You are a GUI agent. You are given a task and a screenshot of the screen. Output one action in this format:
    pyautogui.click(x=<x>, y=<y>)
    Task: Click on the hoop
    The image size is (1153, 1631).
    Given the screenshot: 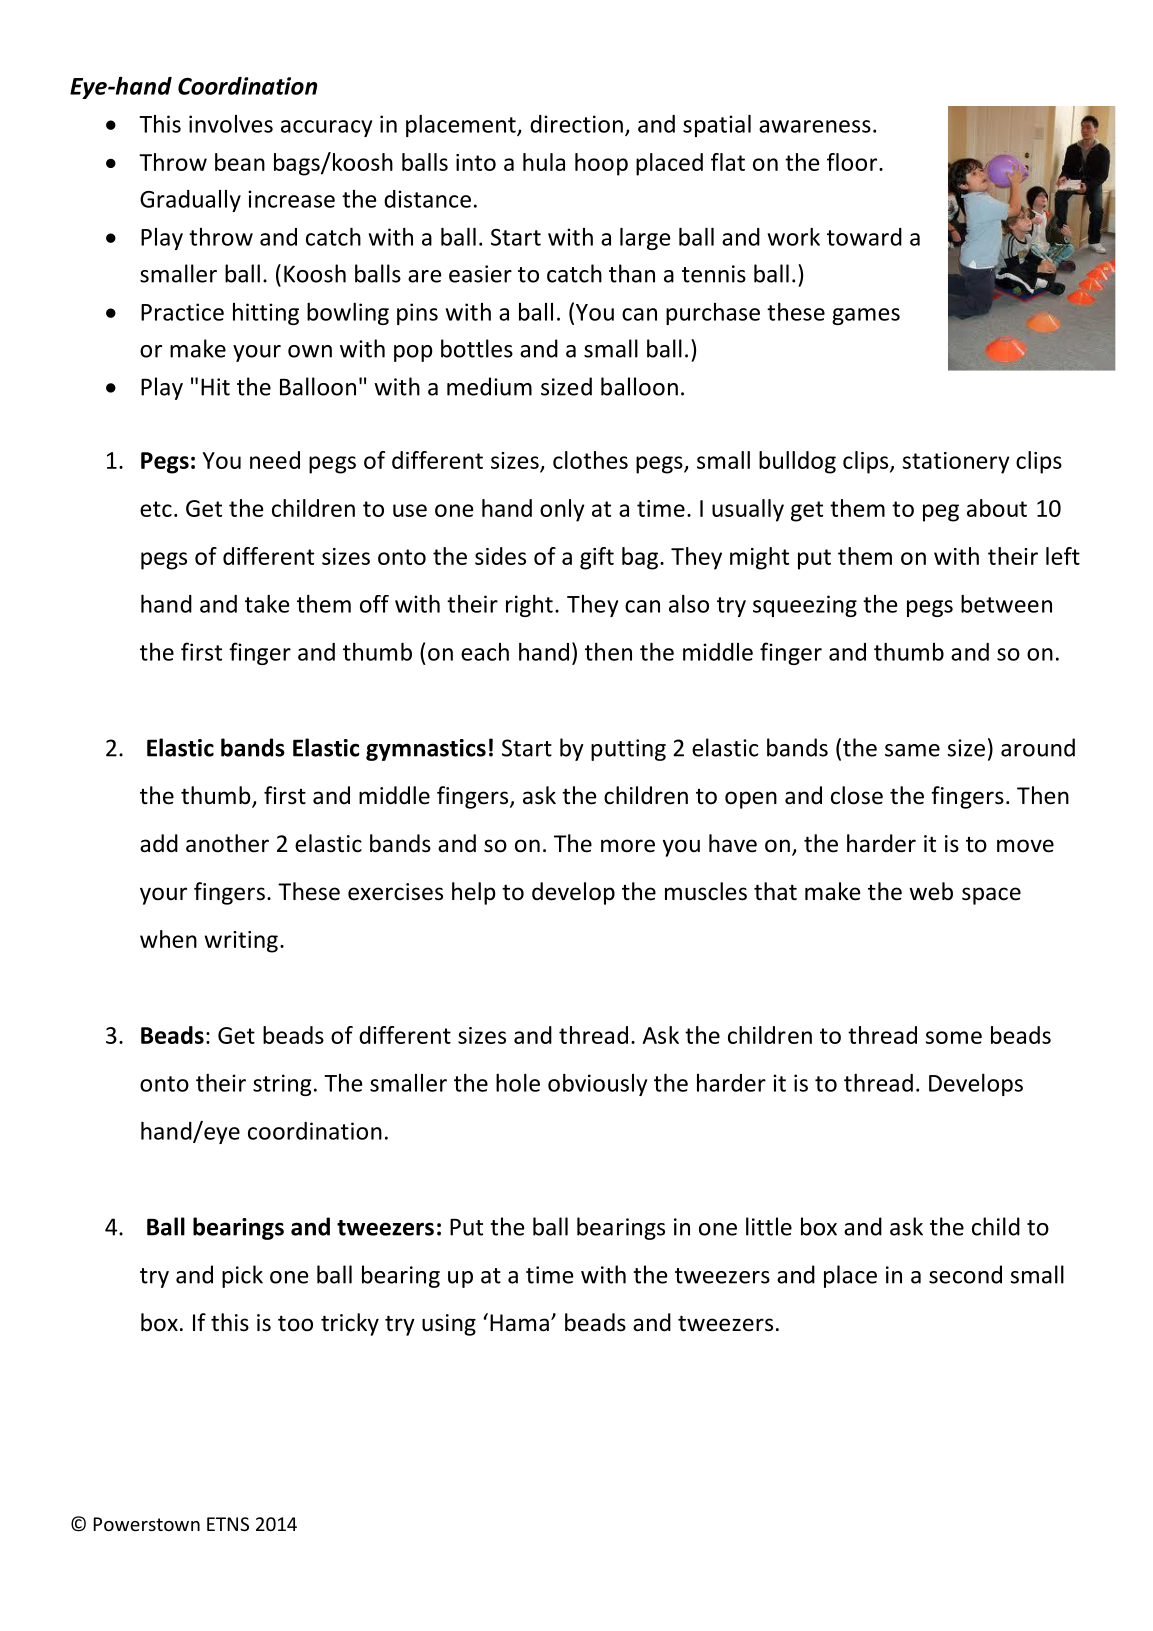 What is the action you would take?
    pyautogui.click(x=601, y=164)
